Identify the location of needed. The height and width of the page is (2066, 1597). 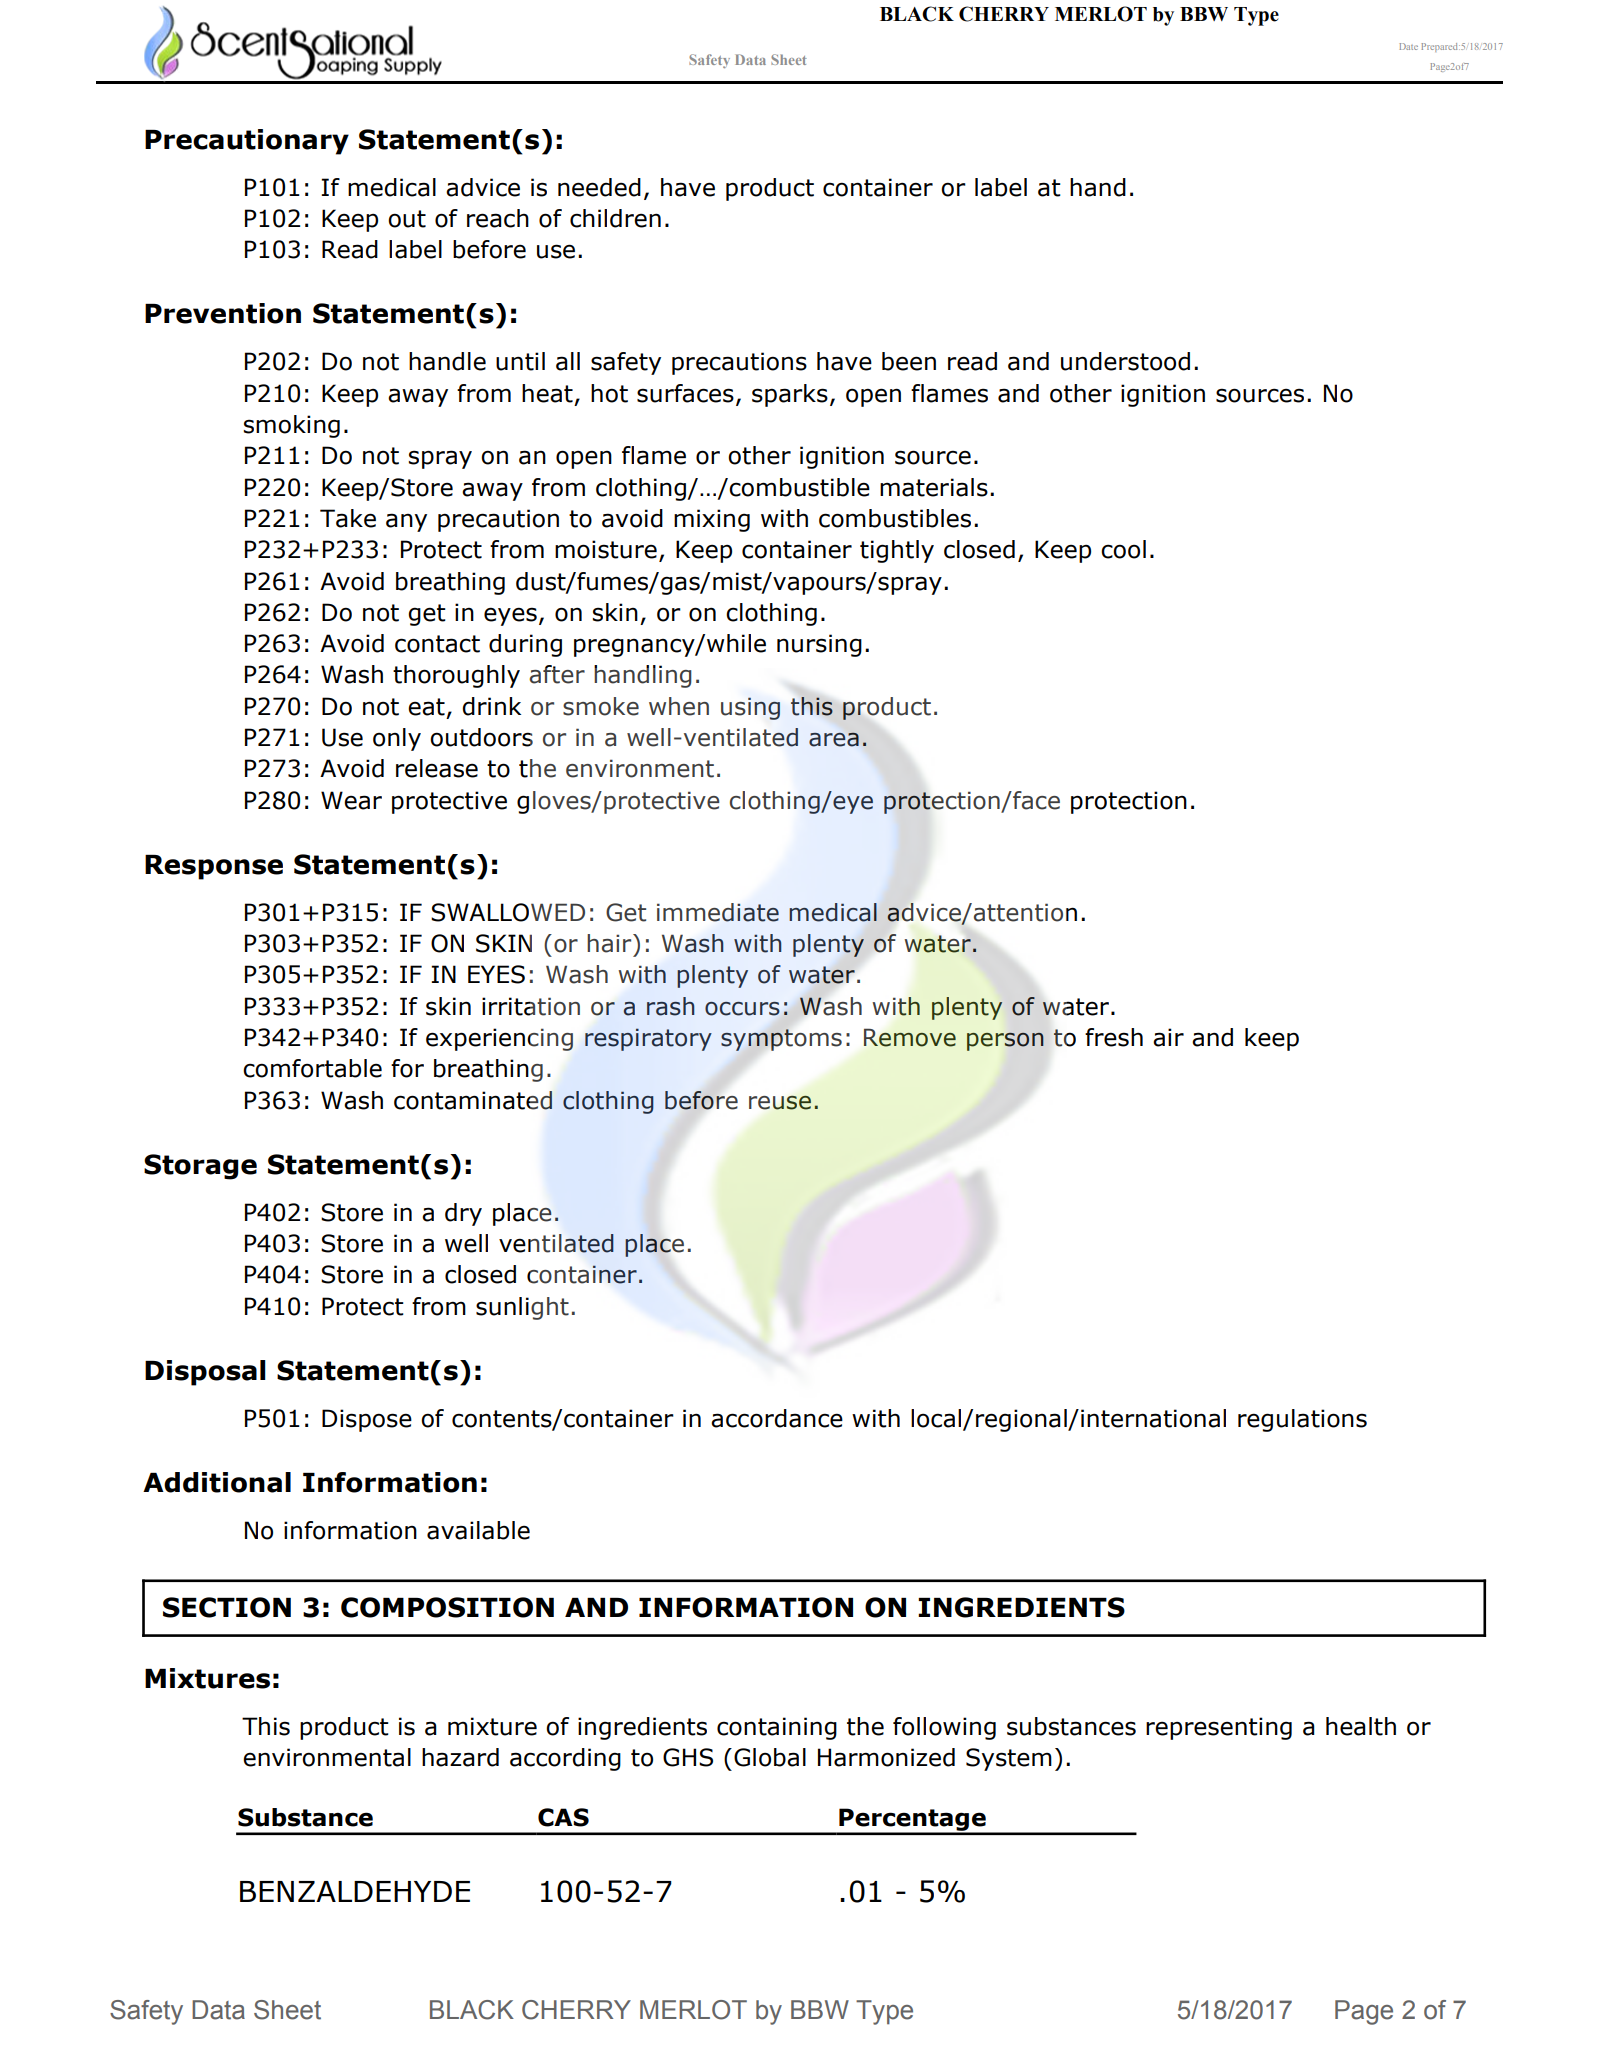
(599, 187).
